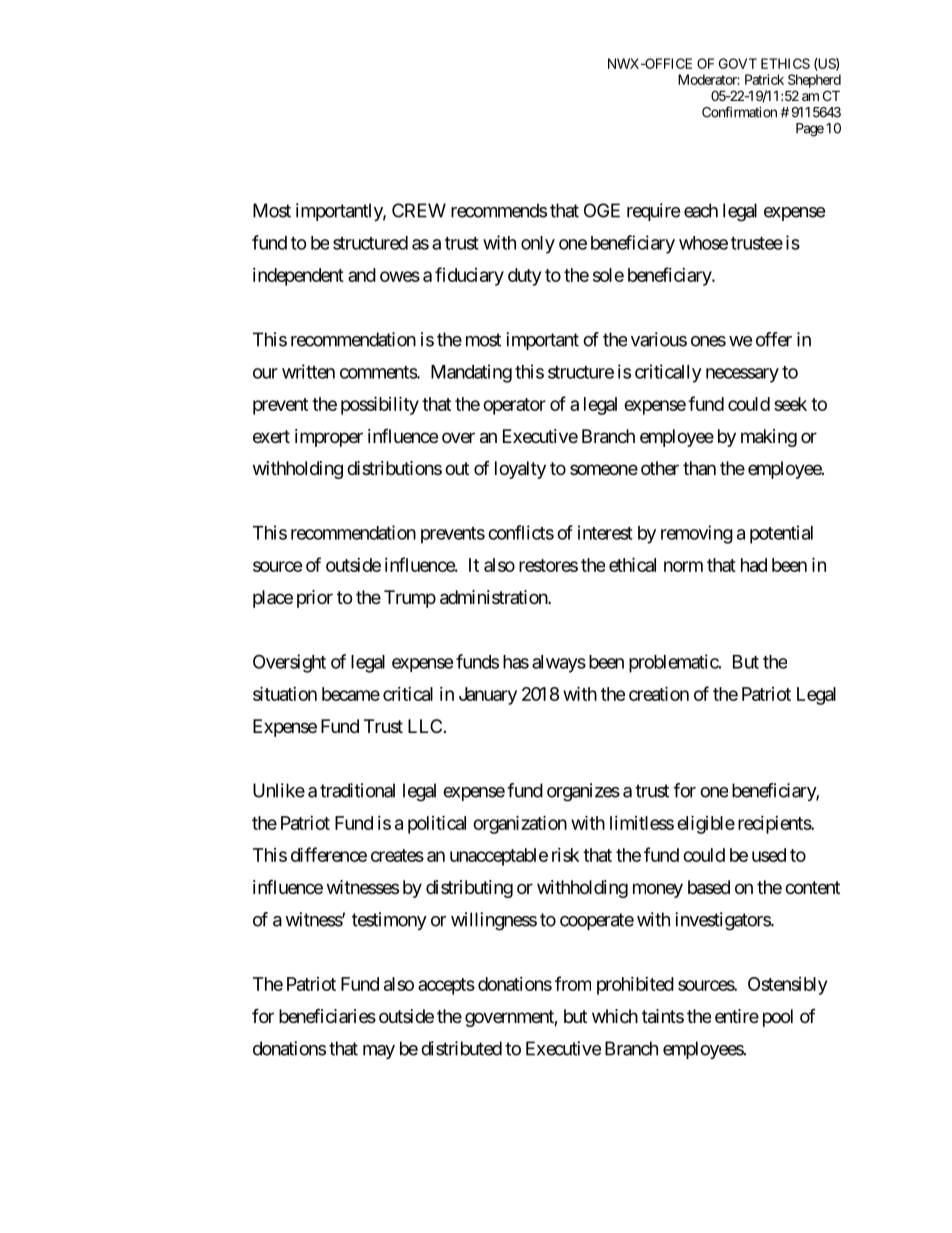 This document has height=1233, width=952. Describe the element at coordinates (764, 79) in the document. I see `Patrick` at that location.
